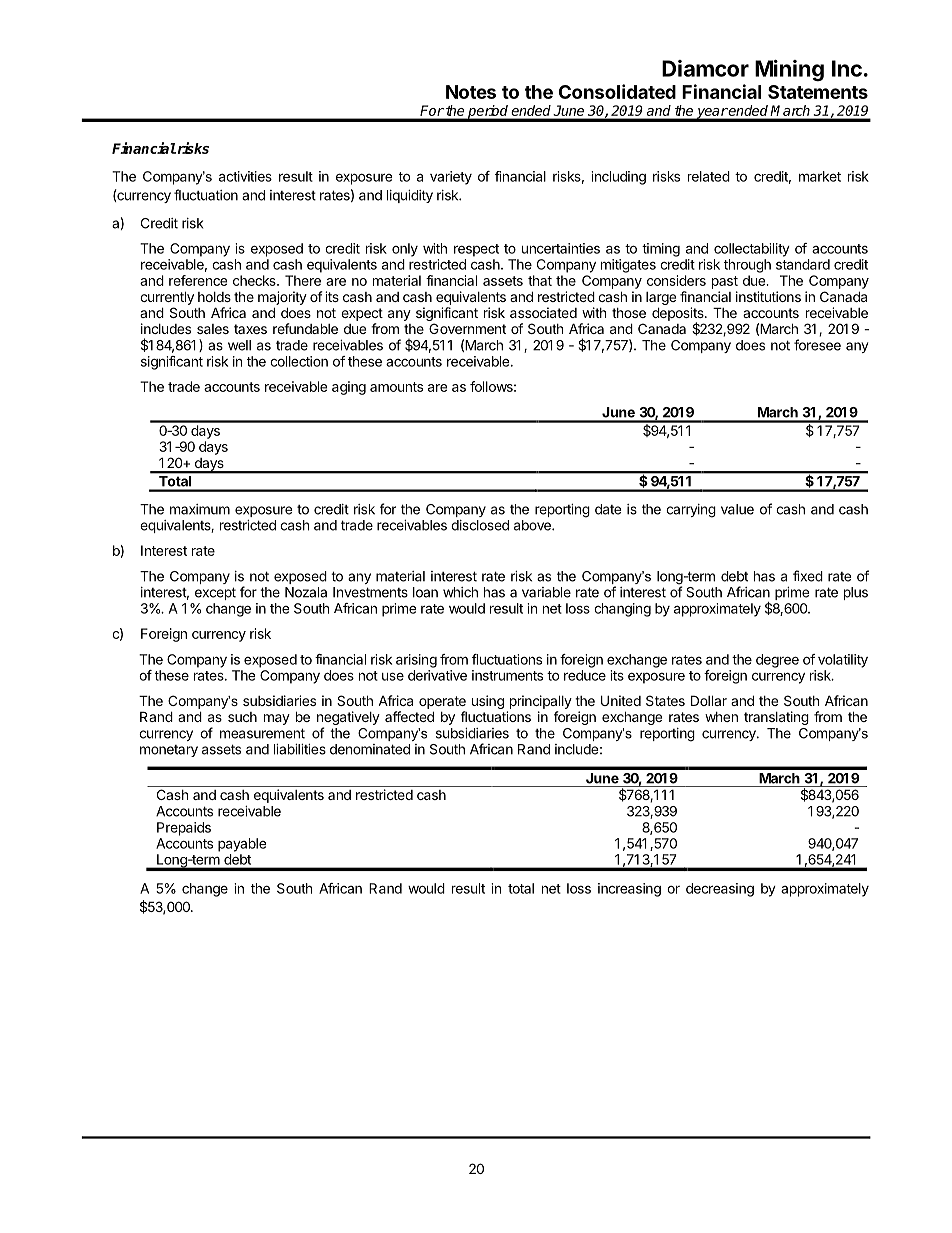 The width and height of the screenshot is (952, 1233). I want to click on maximum, so click(200, 509).
